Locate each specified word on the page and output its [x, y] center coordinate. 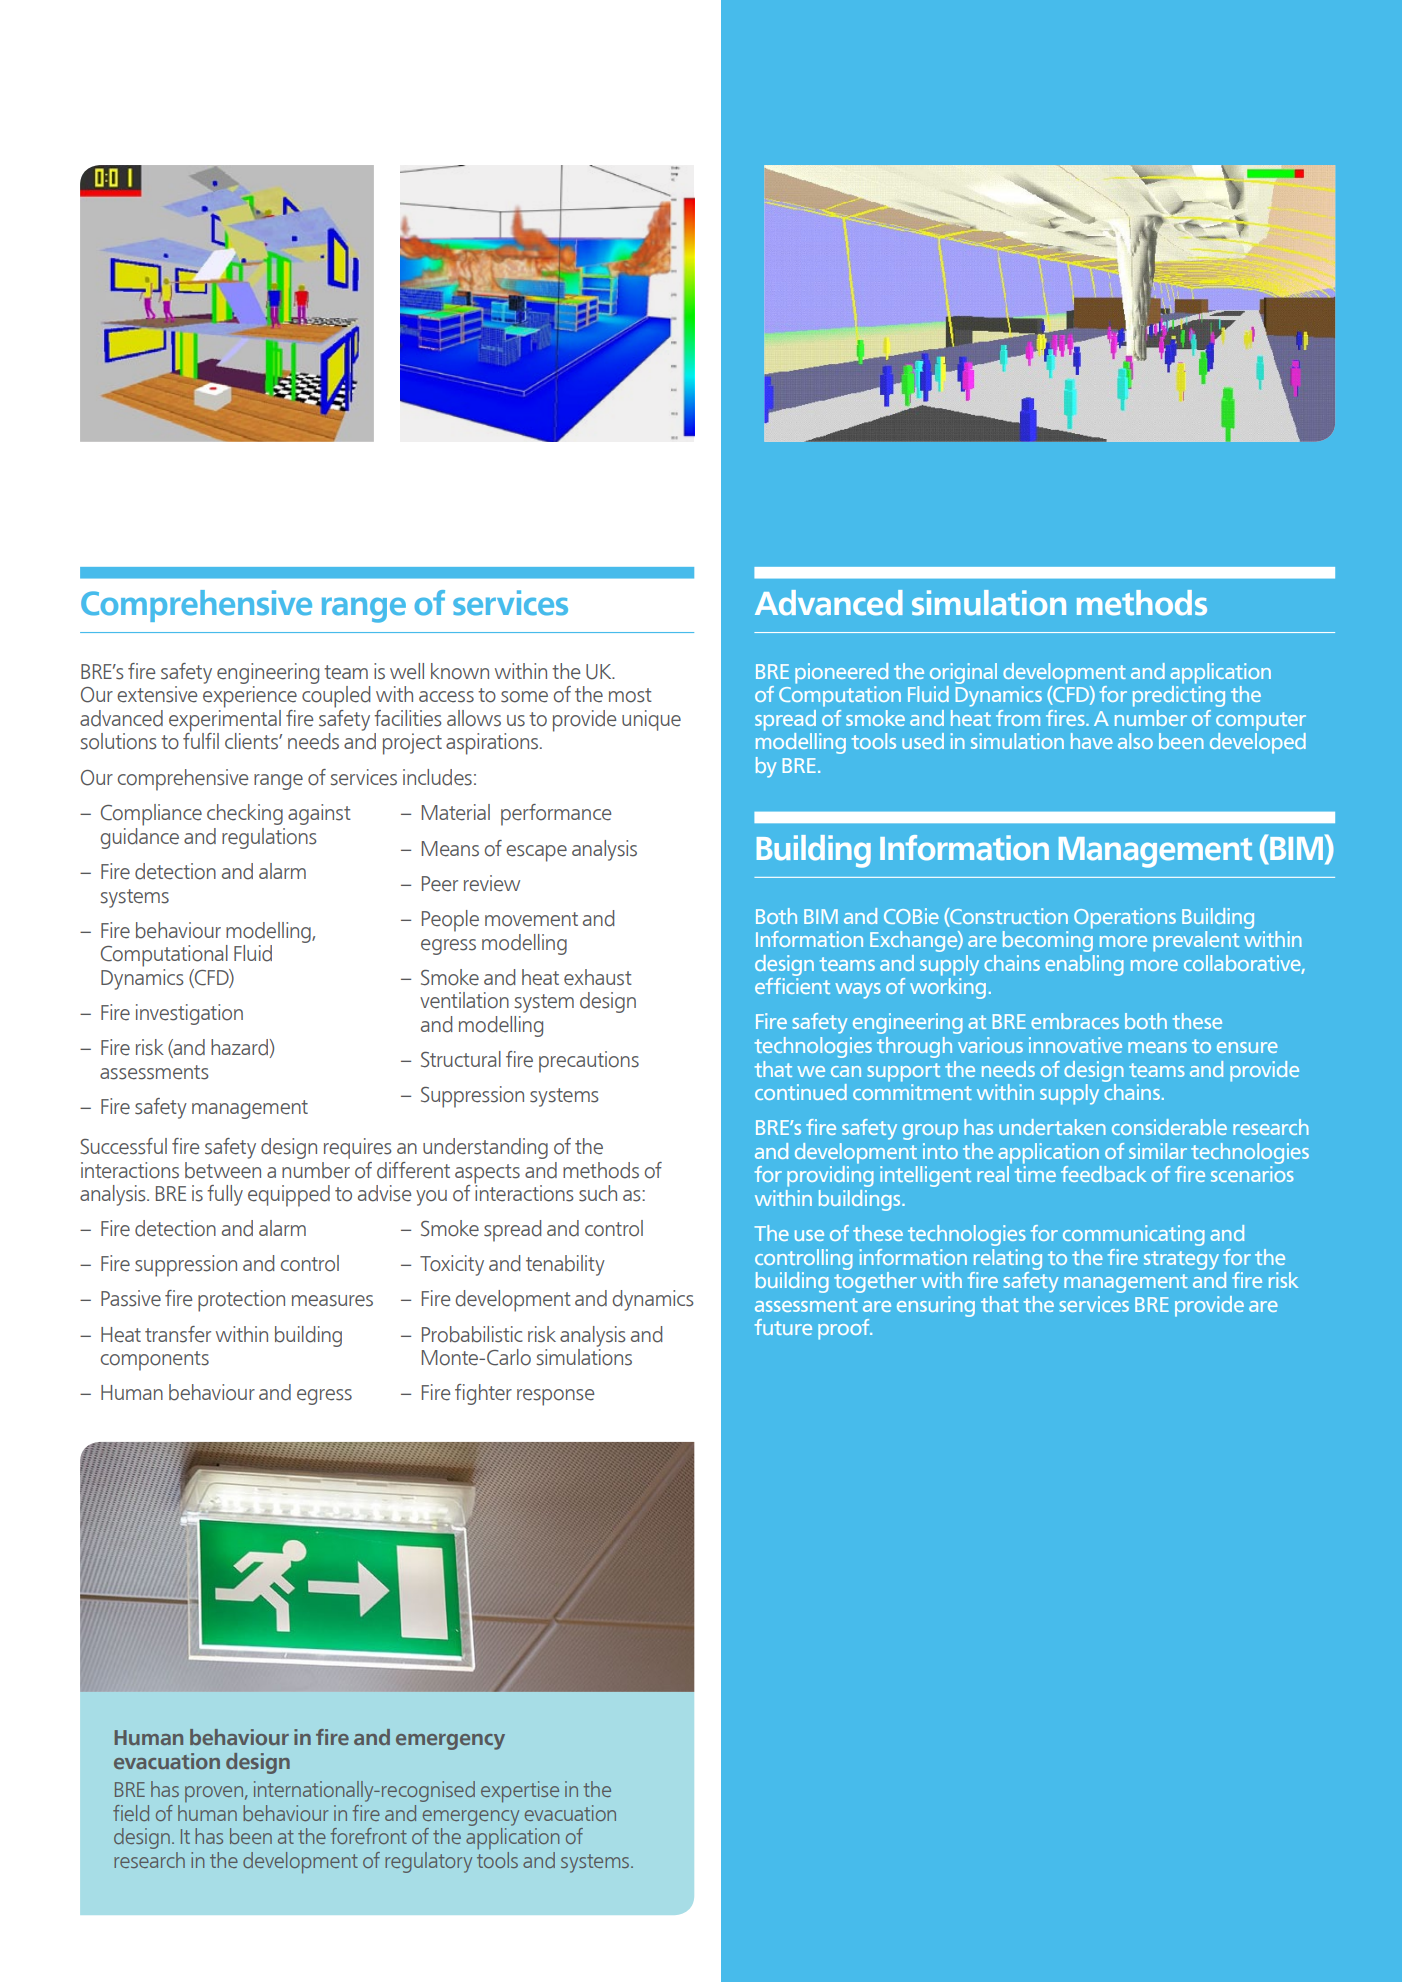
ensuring [936, 1306]
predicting [1179, 696]
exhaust [598, 977]
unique [651, 720]
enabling [1084, 965]
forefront [369, 1836]
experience [250, 697]
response [555, 1397]
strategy [1181, 1260]
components [155, 1361]
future [783, 1327]
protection [241, 1301]
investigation [189, 1014]
